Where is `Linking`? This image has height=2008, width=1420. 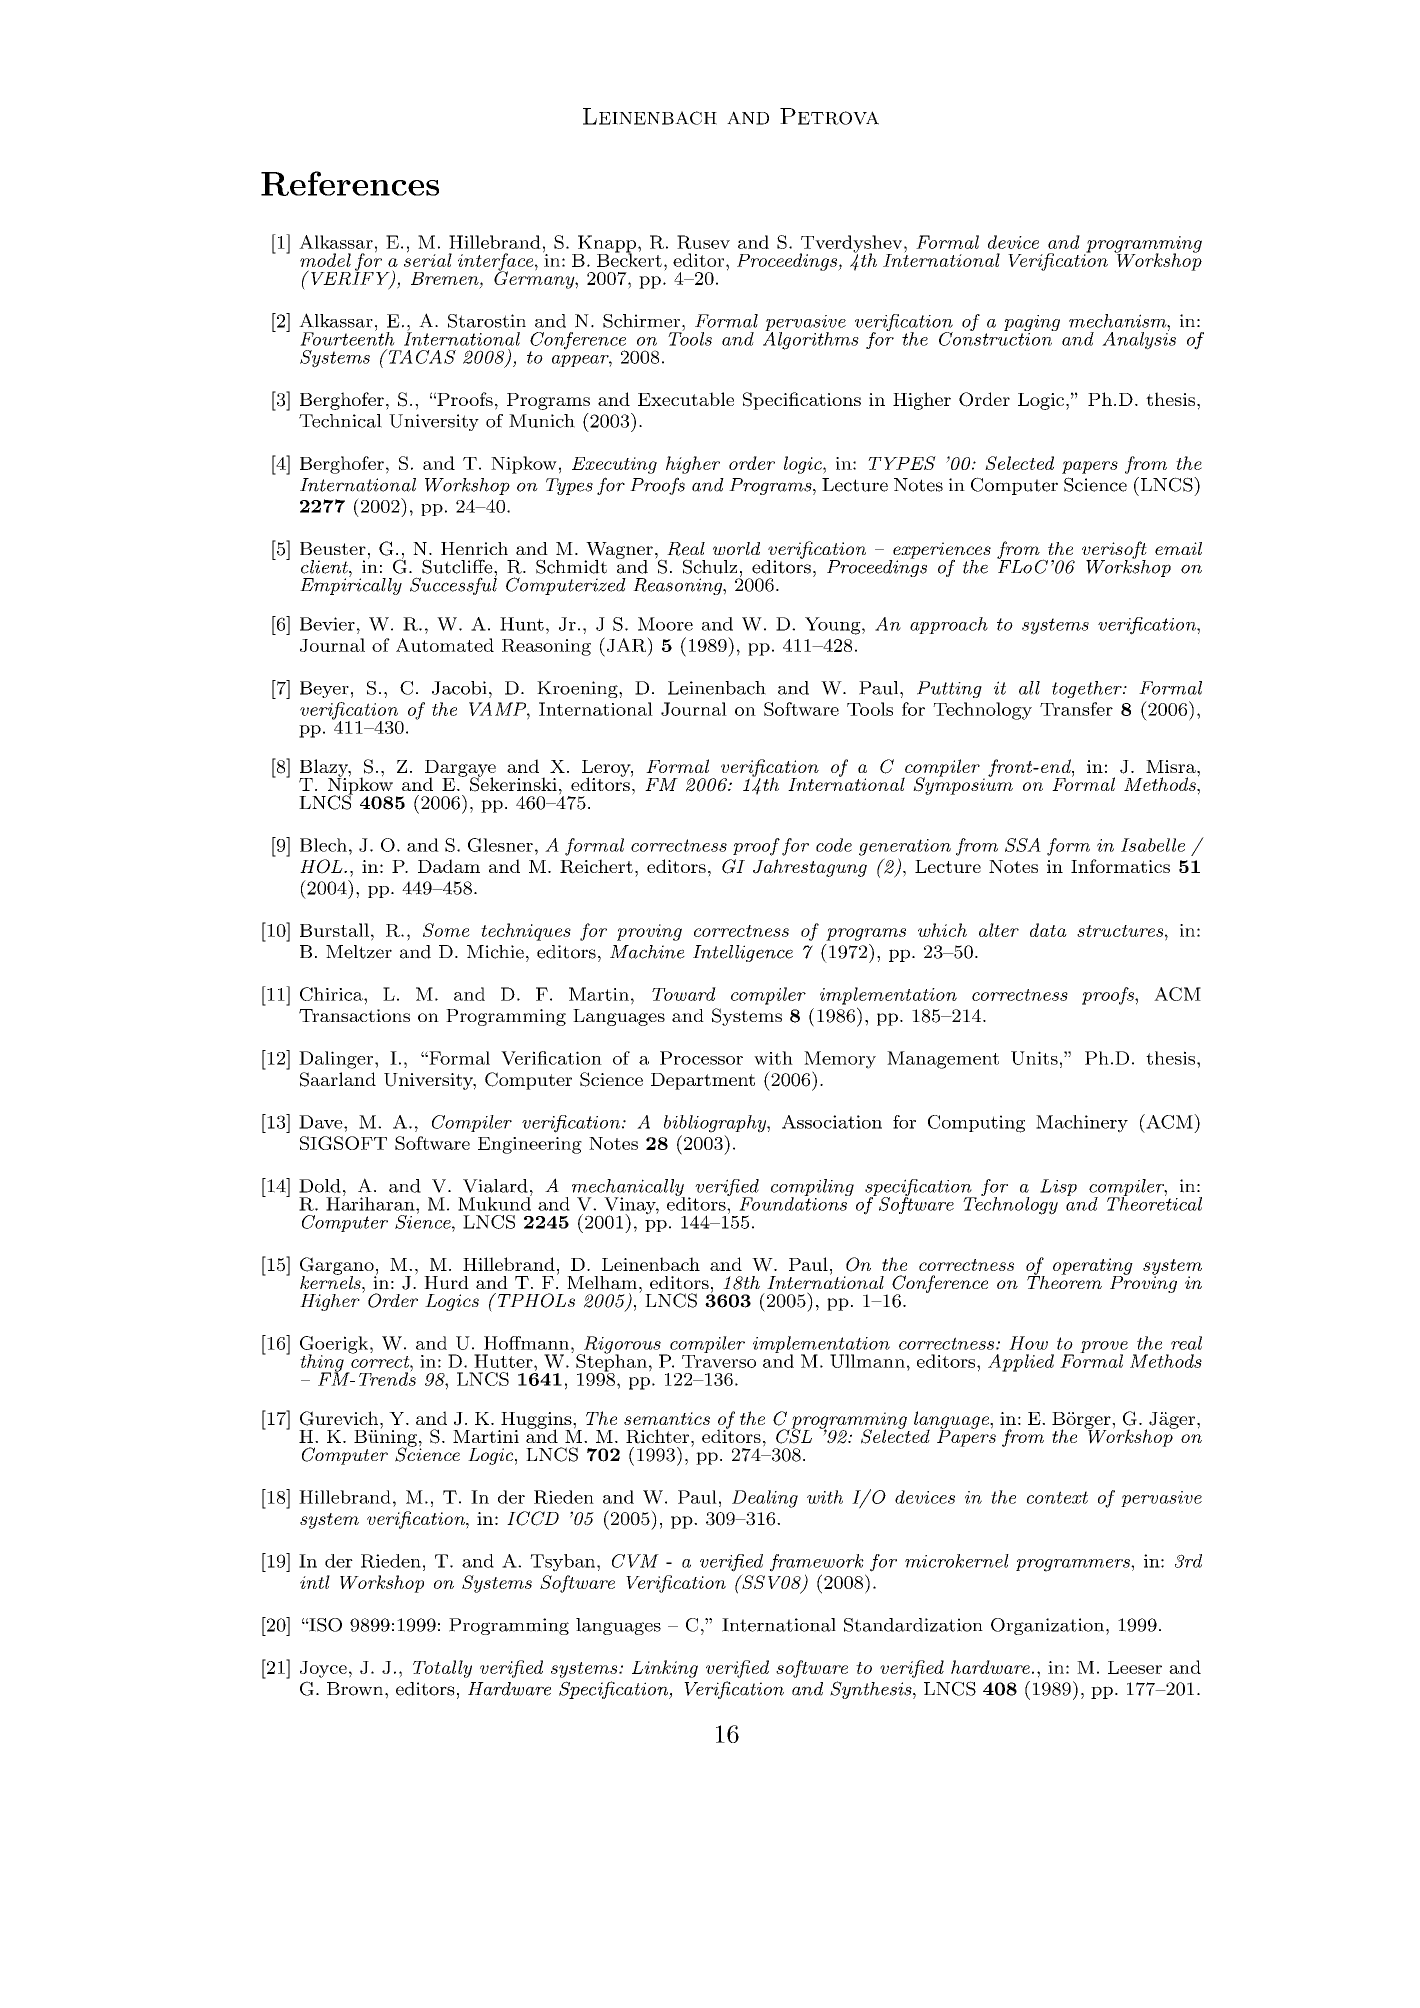 Linking is located at coordinates (665, 1669).
